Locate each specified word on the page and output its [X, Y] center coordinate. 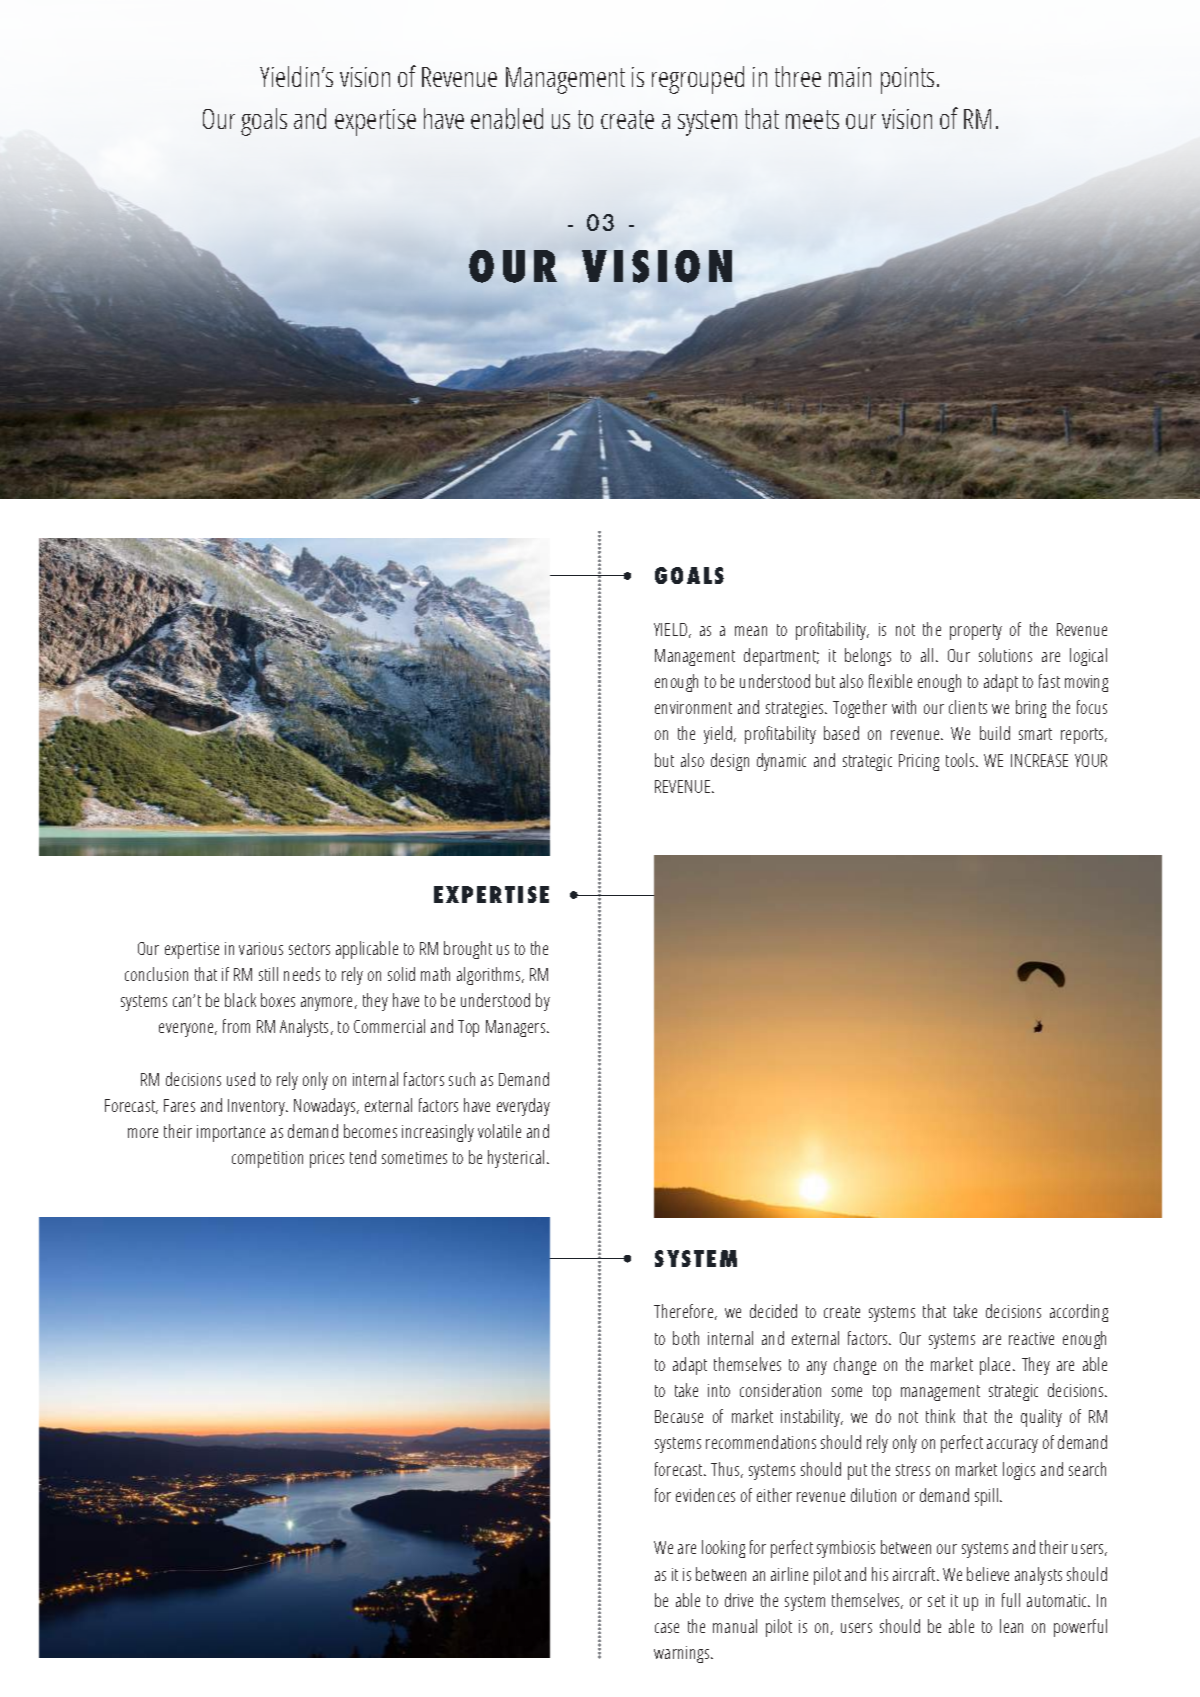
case [667, 1628]
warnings [683, 1654]
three [798, 76]
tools [961, 760]
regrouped [698, 80]
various [261, 948]
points [907, 80]
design [730, 762]
